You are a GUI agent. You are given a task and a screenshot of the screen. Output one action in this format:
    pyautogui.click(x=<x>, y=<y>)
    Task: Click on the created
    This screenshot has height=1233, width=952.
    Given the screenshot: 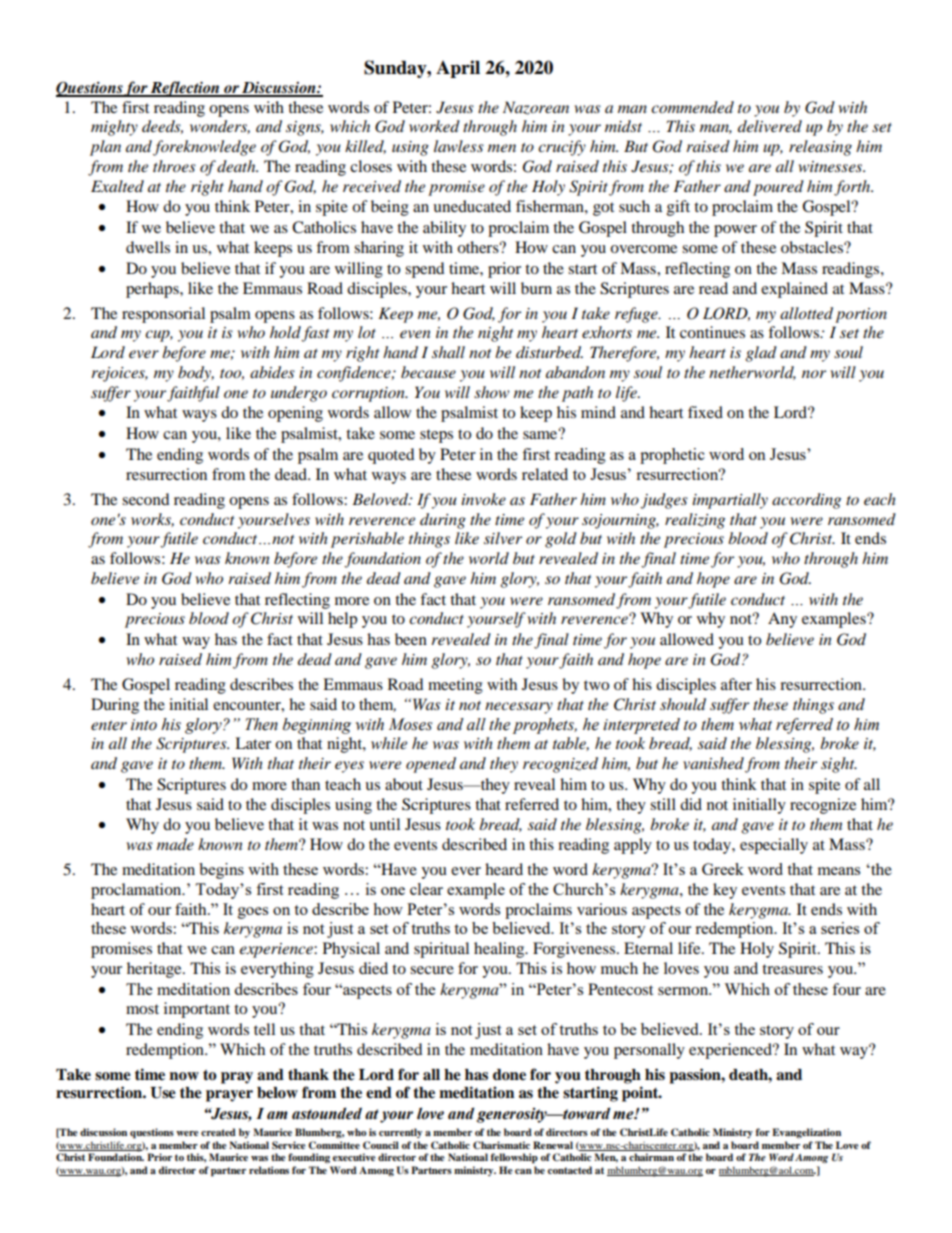 What is the action you would take?
    pyautogui.click(x=218, y=1132)
